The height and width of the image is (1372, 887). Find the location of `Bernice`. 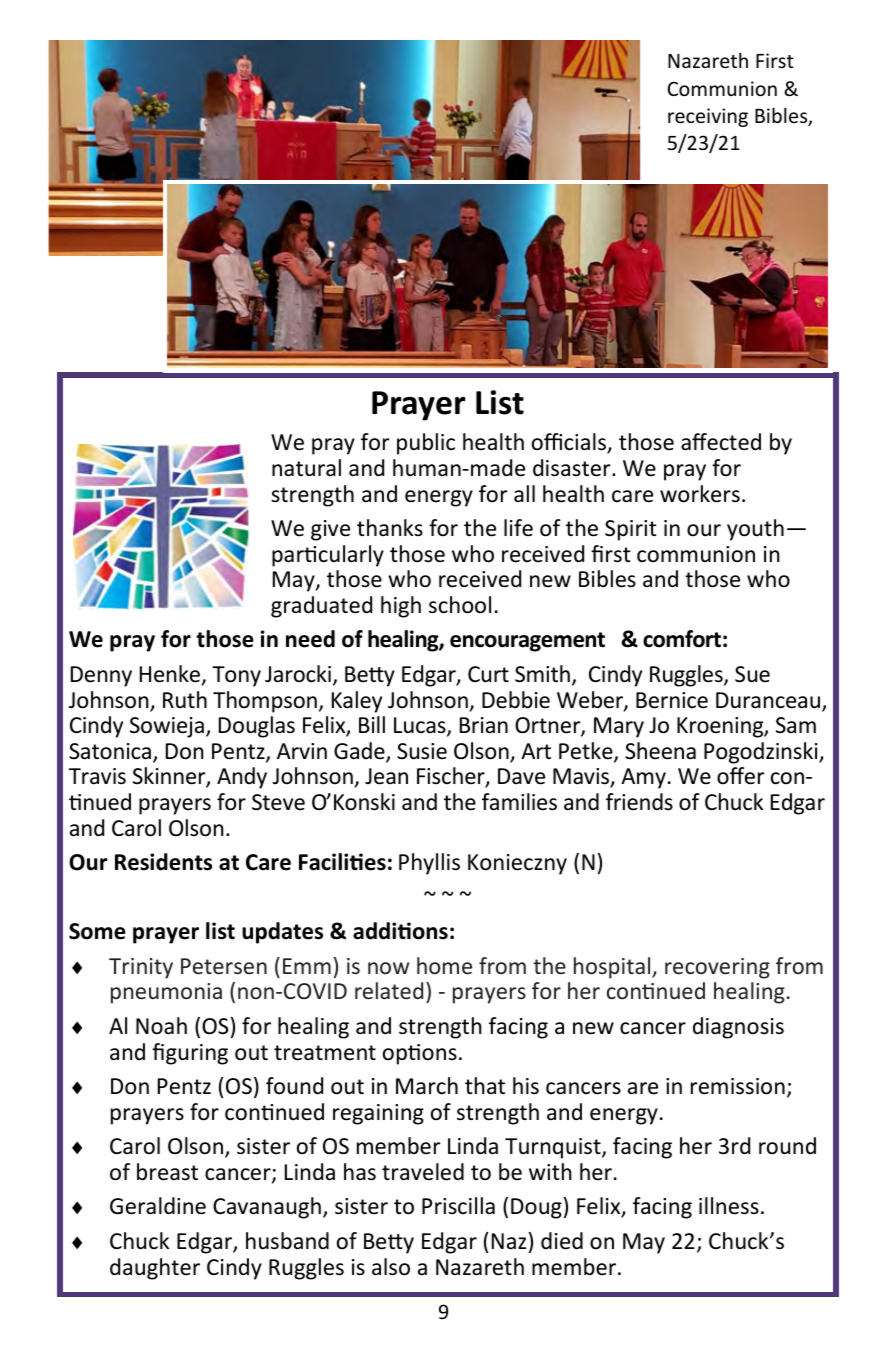

Bernice is located at coordinates (672, 700).
